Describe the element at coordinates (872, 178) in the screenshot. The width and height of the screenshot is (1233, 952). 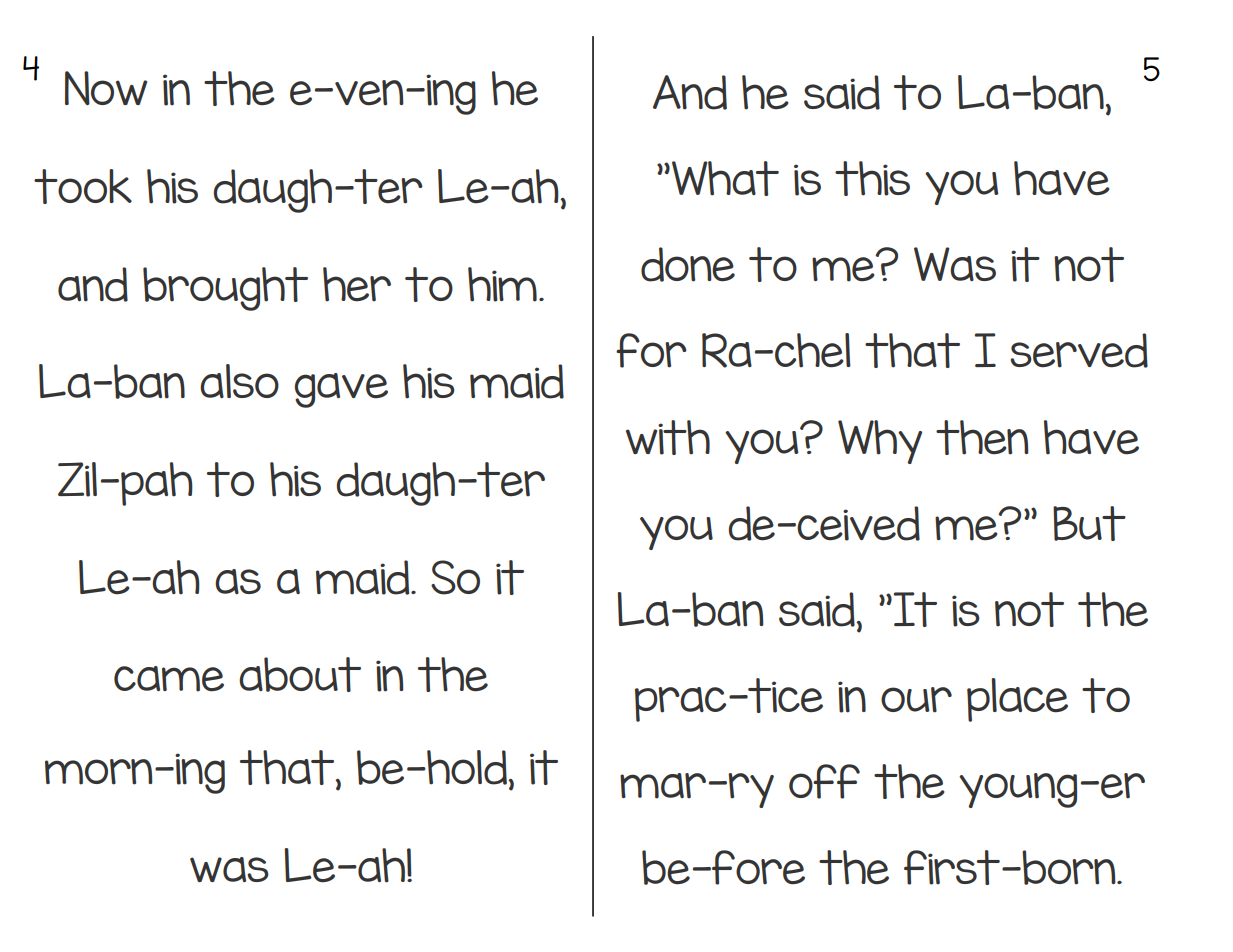
I see `this` at that location.
